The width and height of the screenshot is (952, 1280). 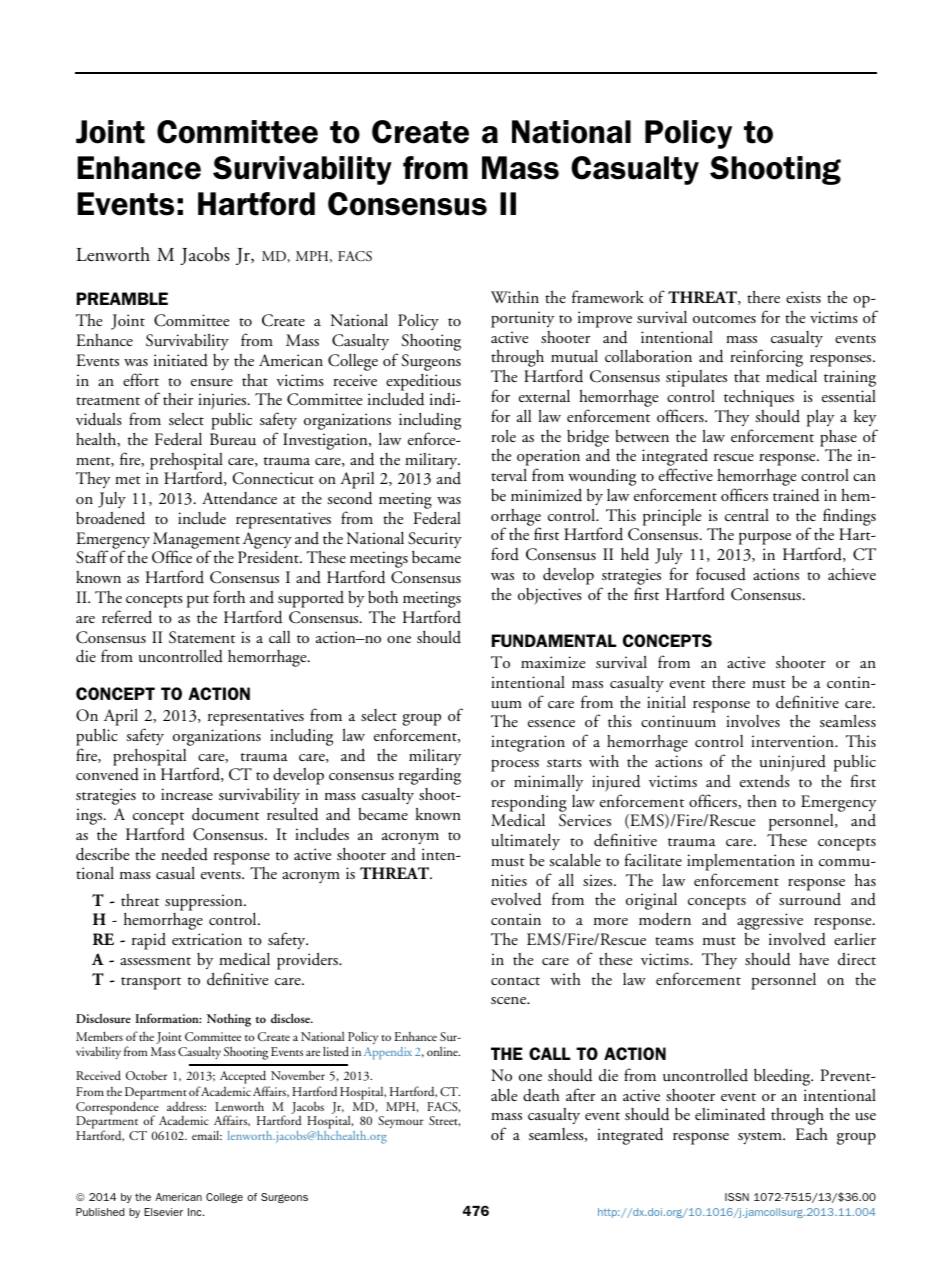 What do you see at coordinates (181, 360) in the screenshot?
I see `initiated` at bounding box center [181, 360].
